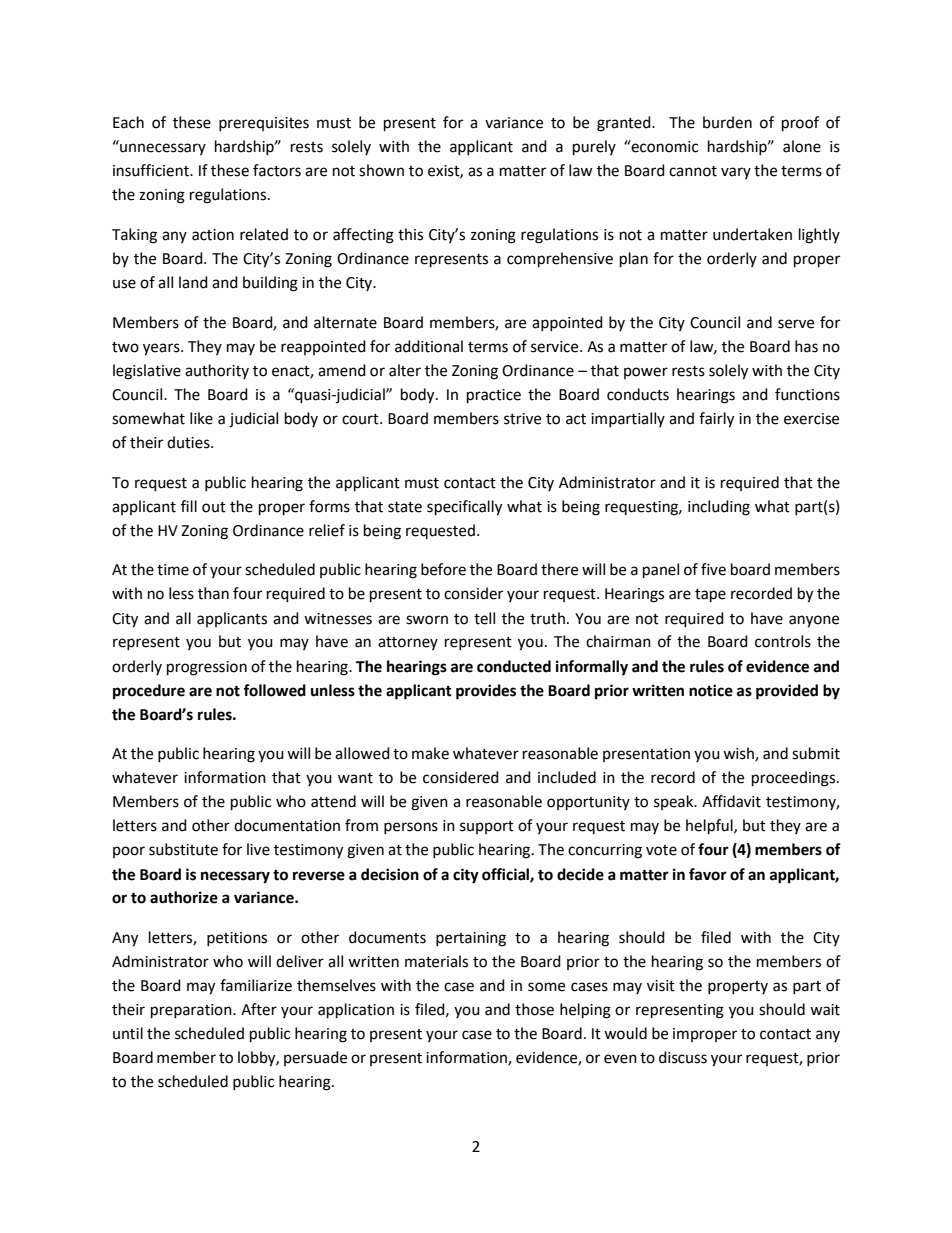 The image size is (952, 1233). I want to click on insufficient, so click(152, 170).
